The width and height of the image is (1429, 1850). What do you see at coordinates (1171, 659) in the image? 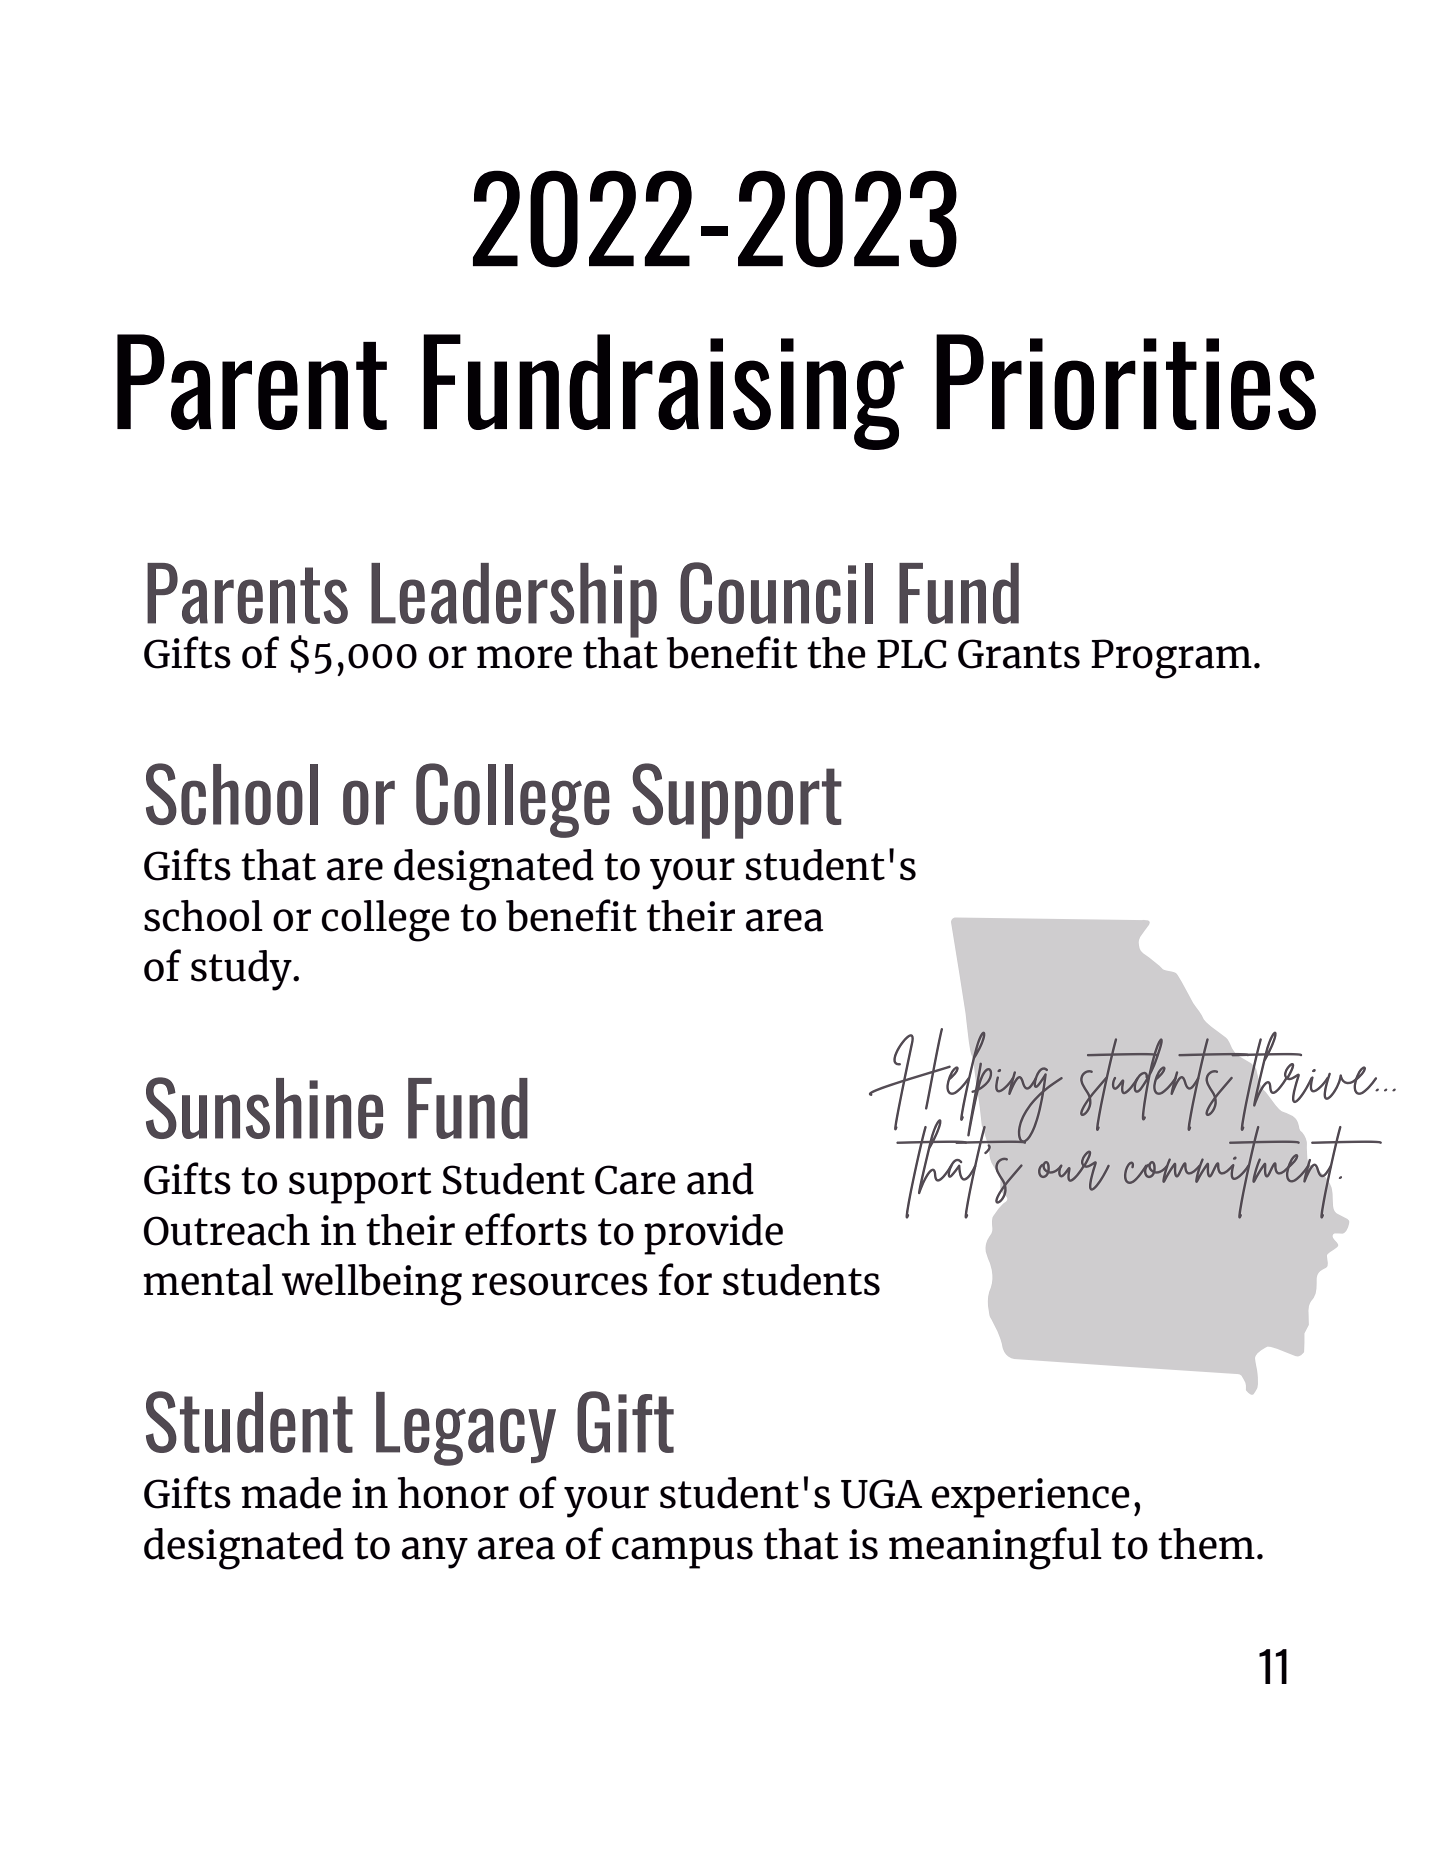
I see `Program` at bounding box center [1171, 659].
